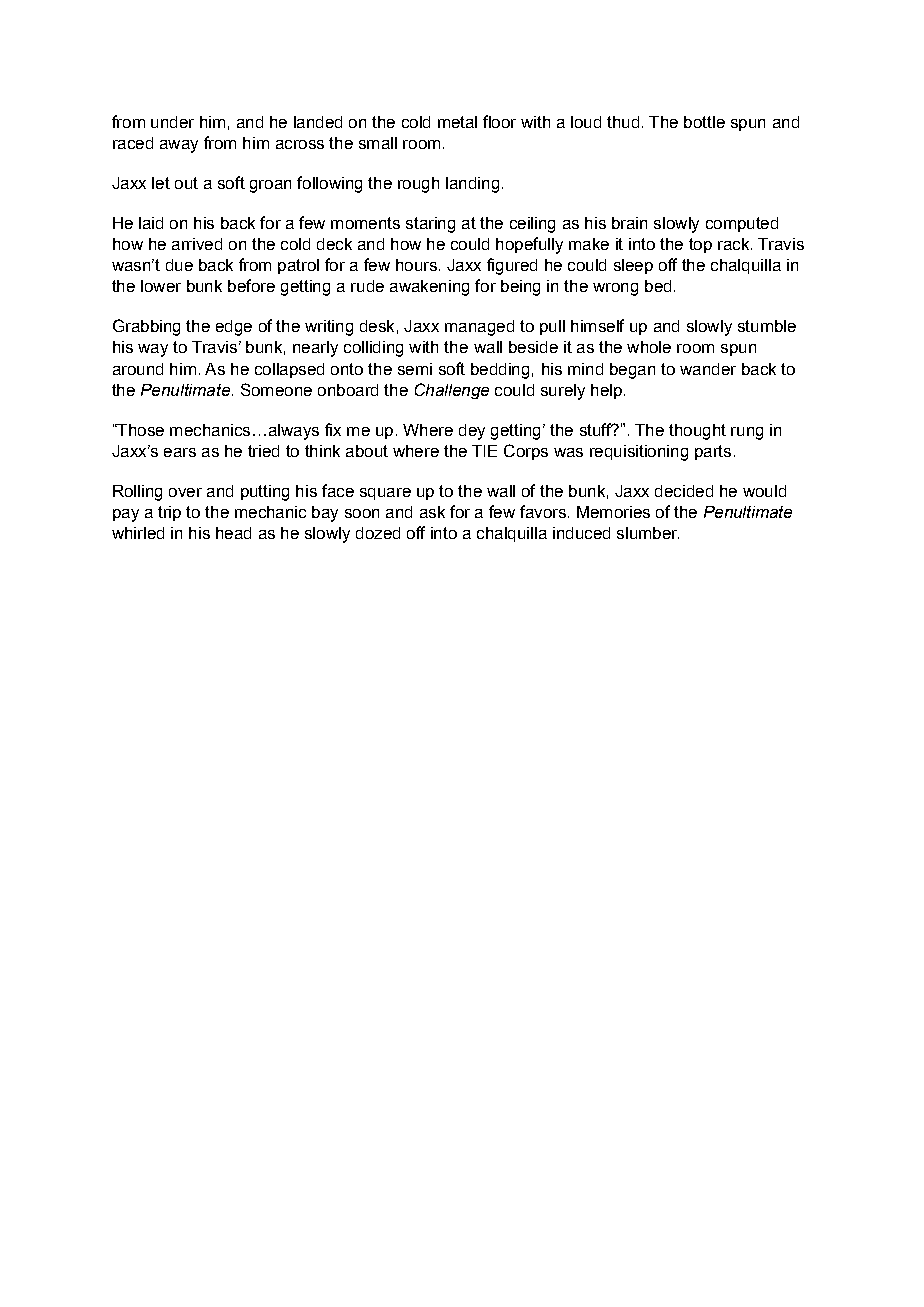 The height and width of the screenshot is (1307, 924). I want to click on bottle, so click(704, 122).
